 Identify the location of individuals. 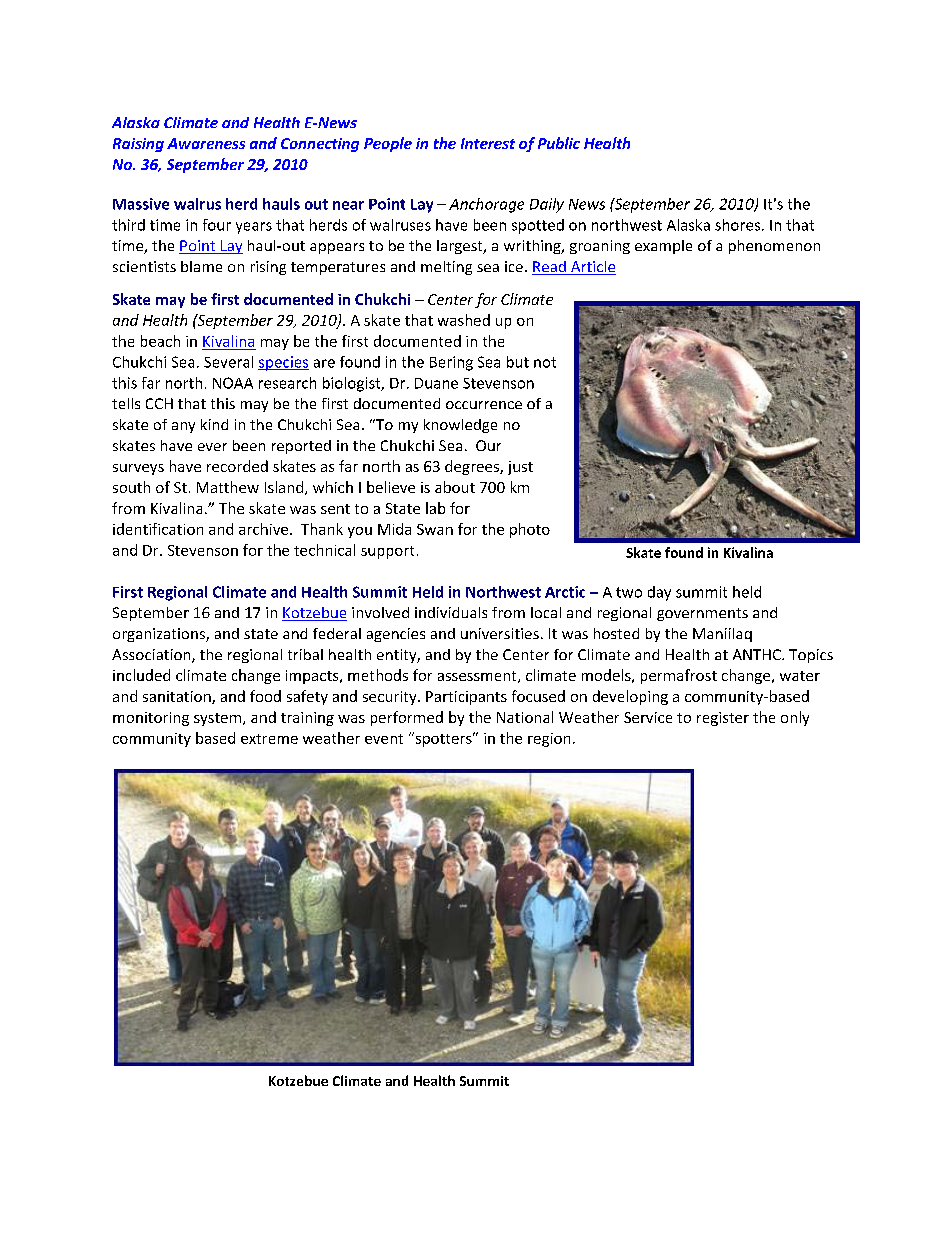
(451, 612).
